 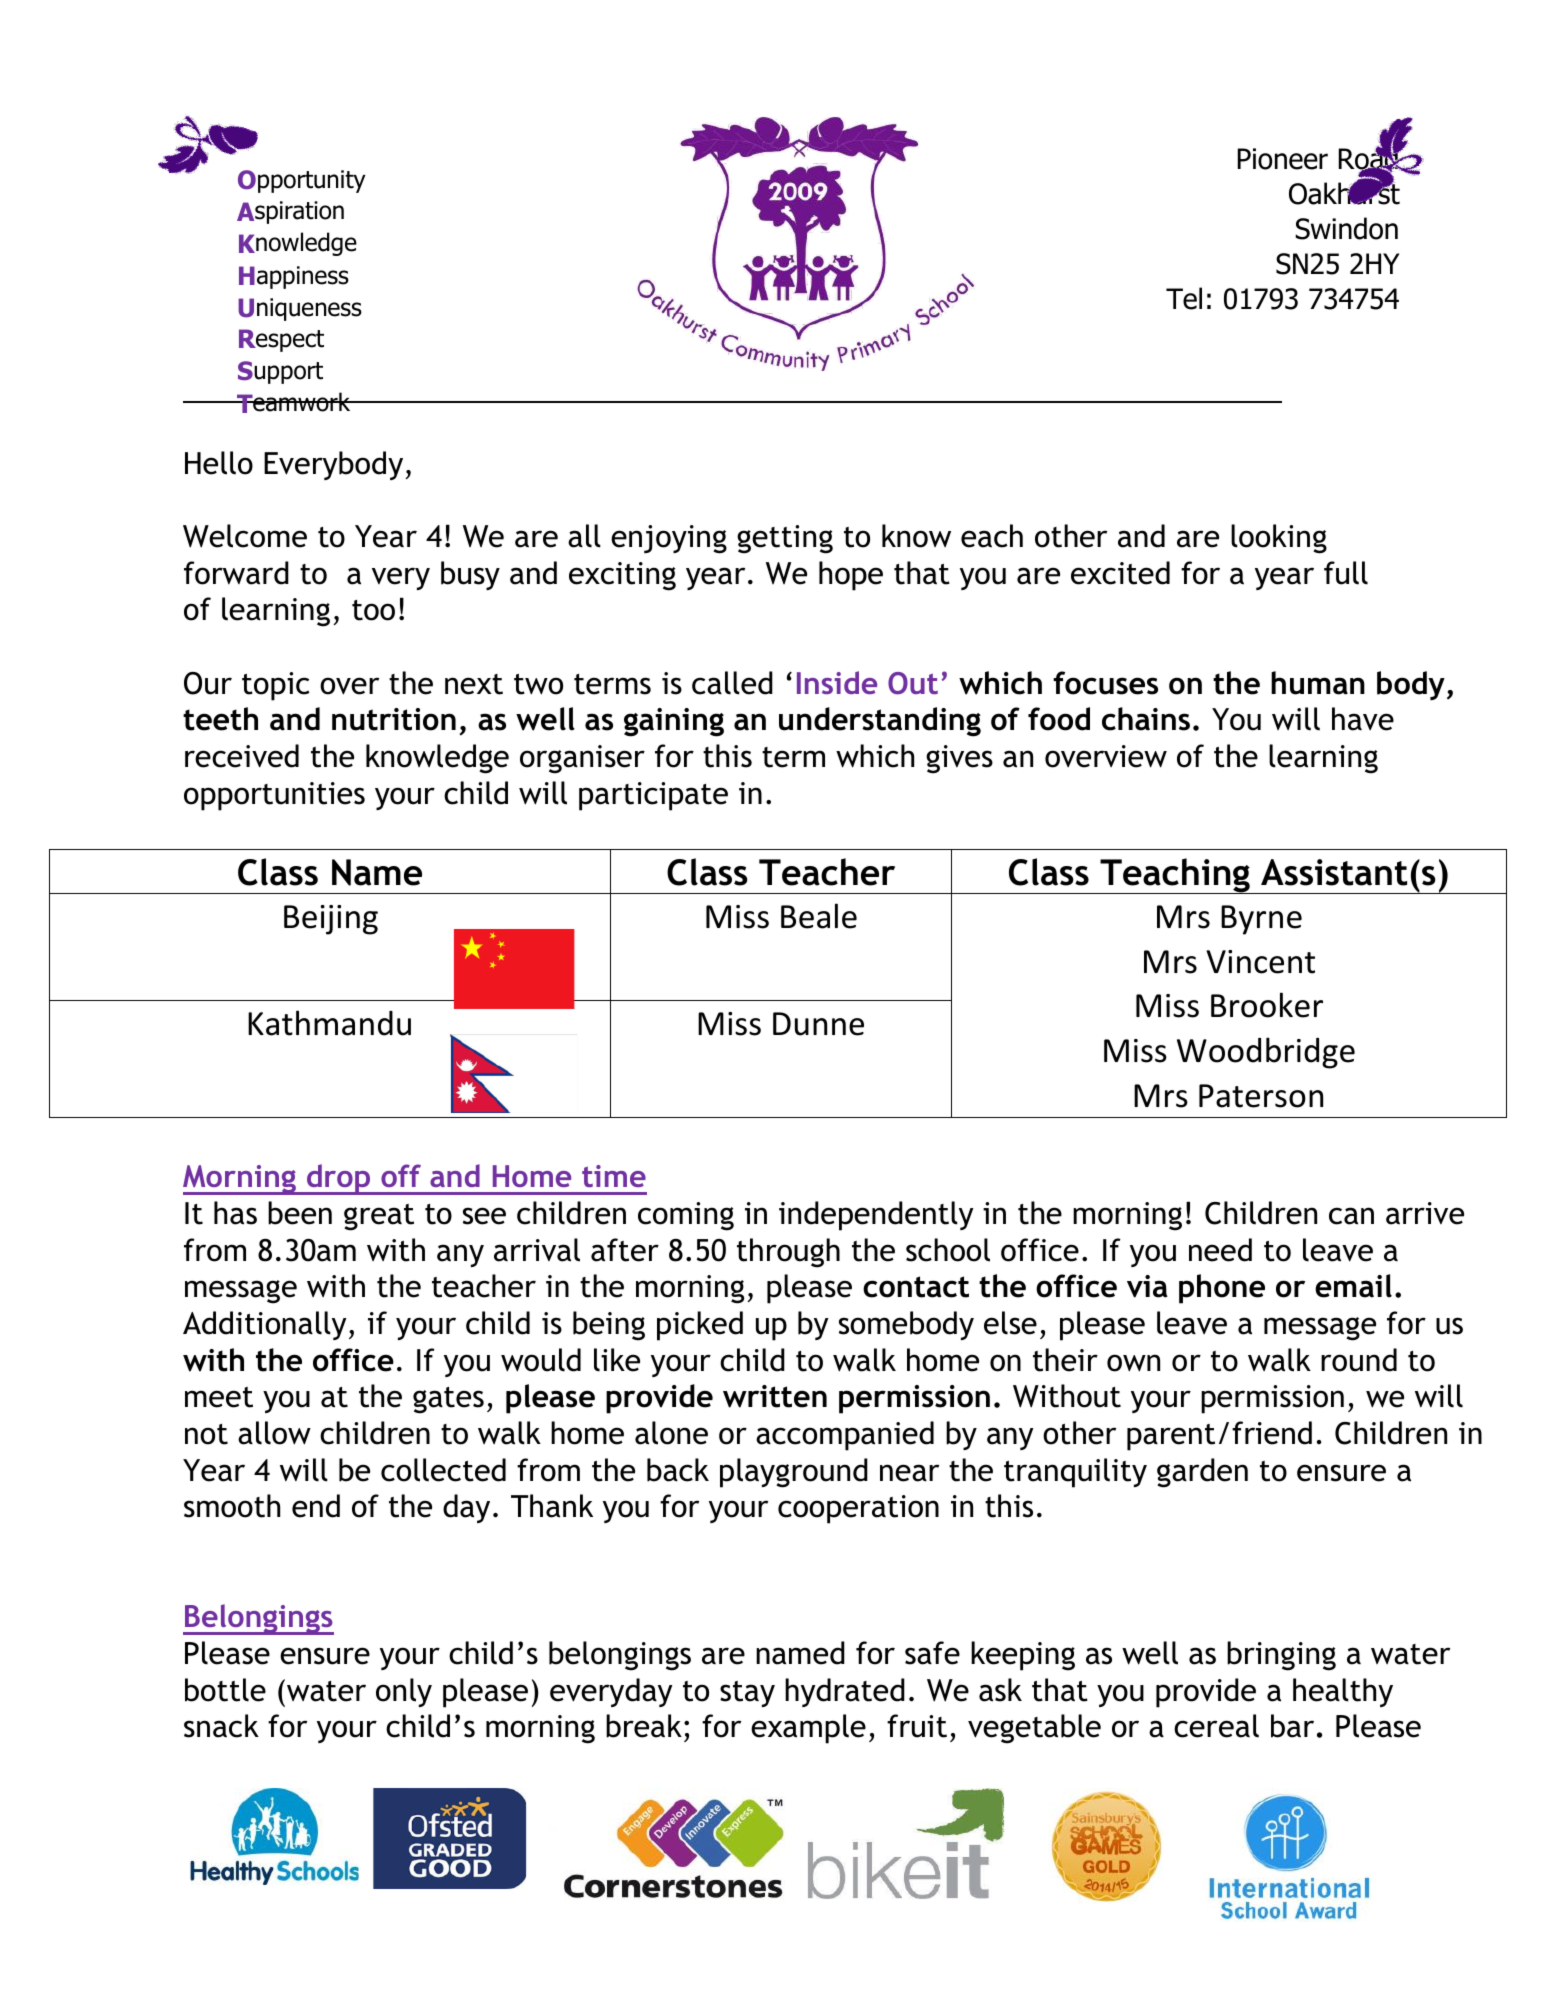 What do you see at coordinates (331, 920) in the image?
I see `Beijing` at bounding box center [331, 920].
